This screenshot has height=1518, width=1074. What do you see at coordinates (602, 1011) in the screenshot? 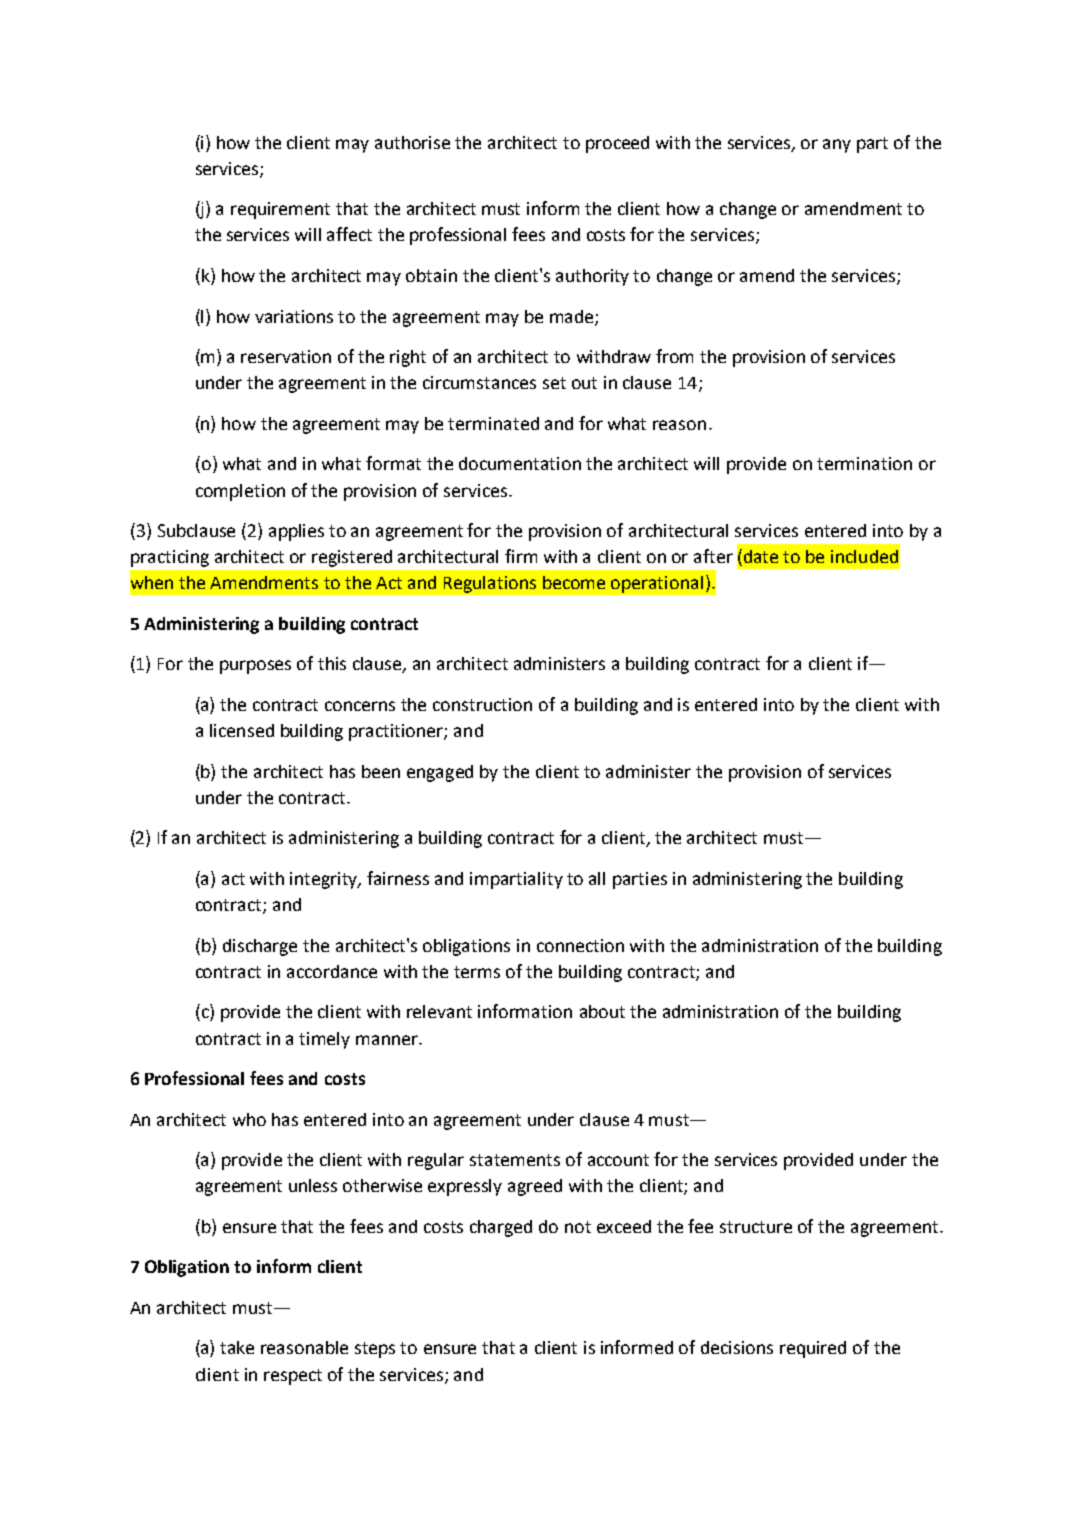
I see `about` at bounding box center [602, 1011].
